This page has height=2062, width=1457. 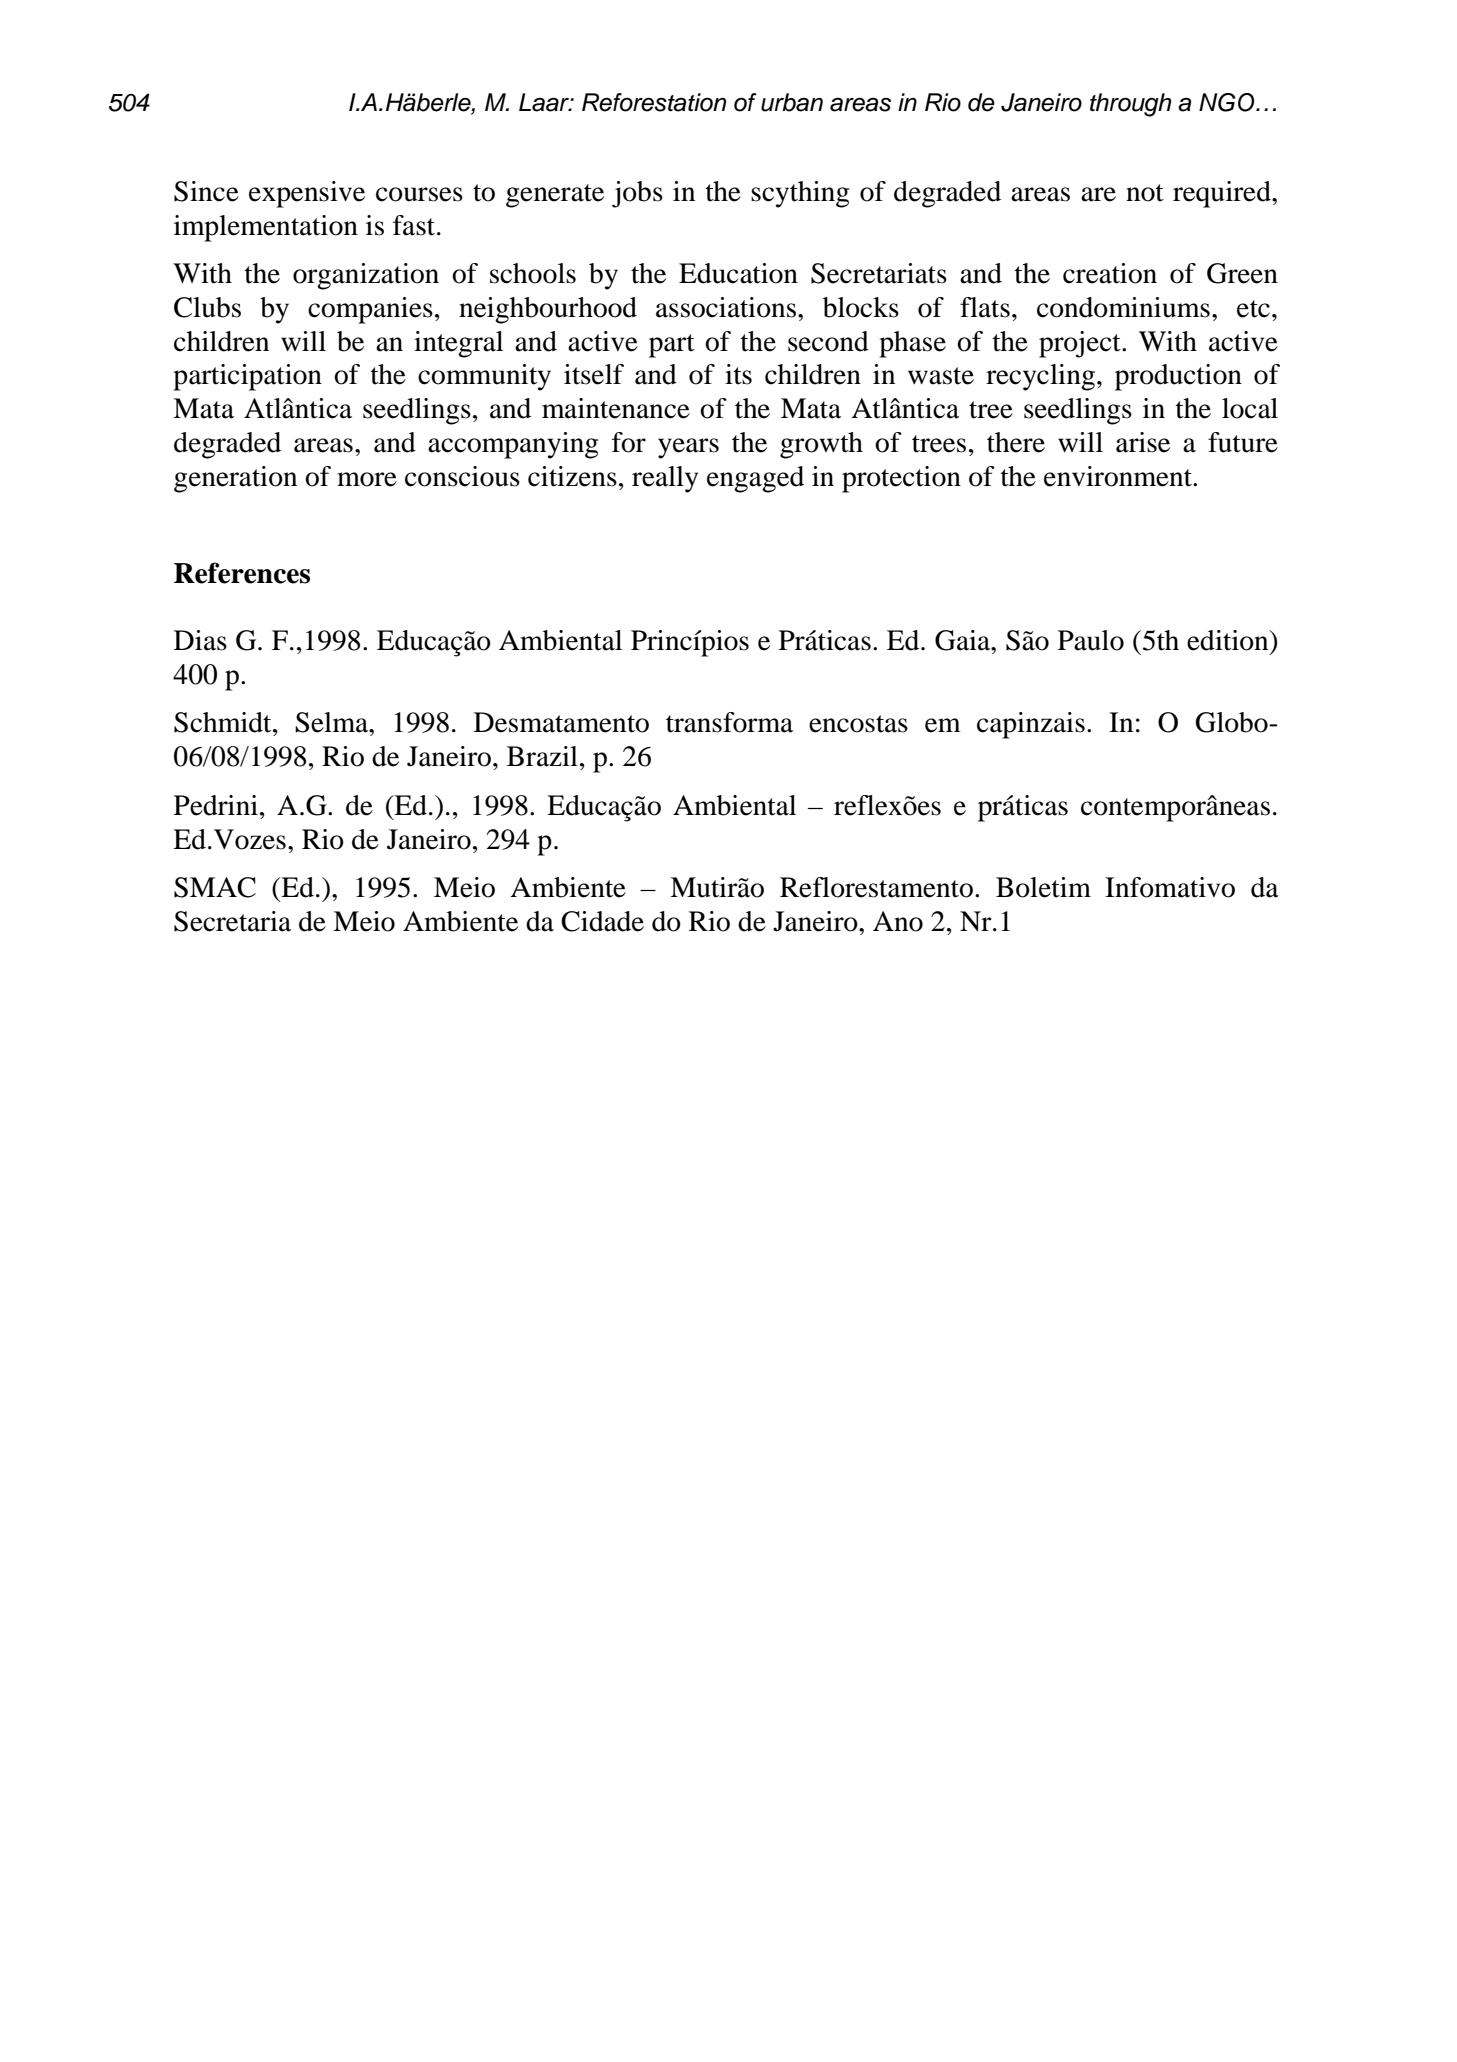 What do you see at coordinates (370, 310) in the page?
I see `companies` at bounding box center [370, 310].
